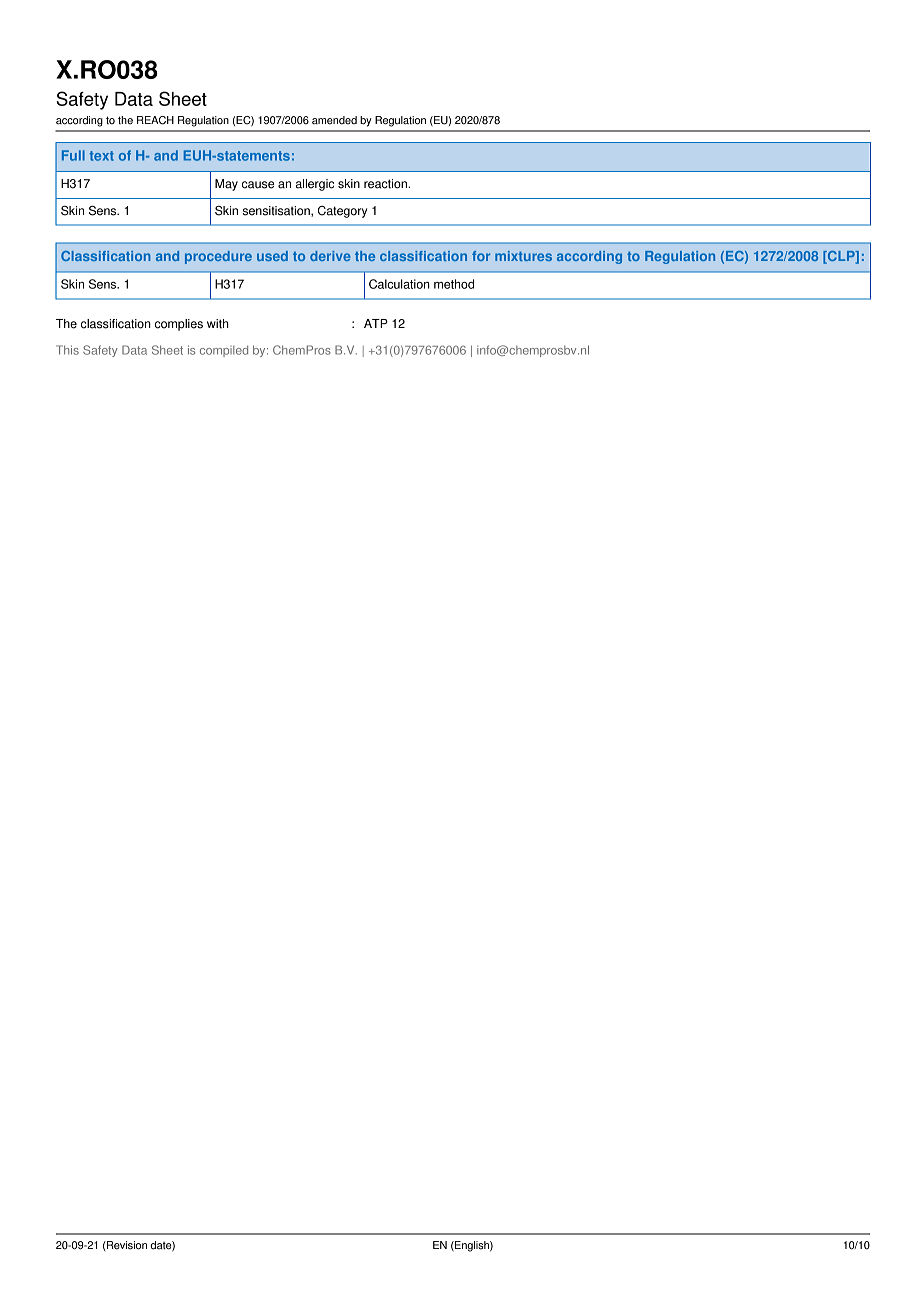  Describe the element at coordinates (67, 350) in the image. I see `This` at that location.
